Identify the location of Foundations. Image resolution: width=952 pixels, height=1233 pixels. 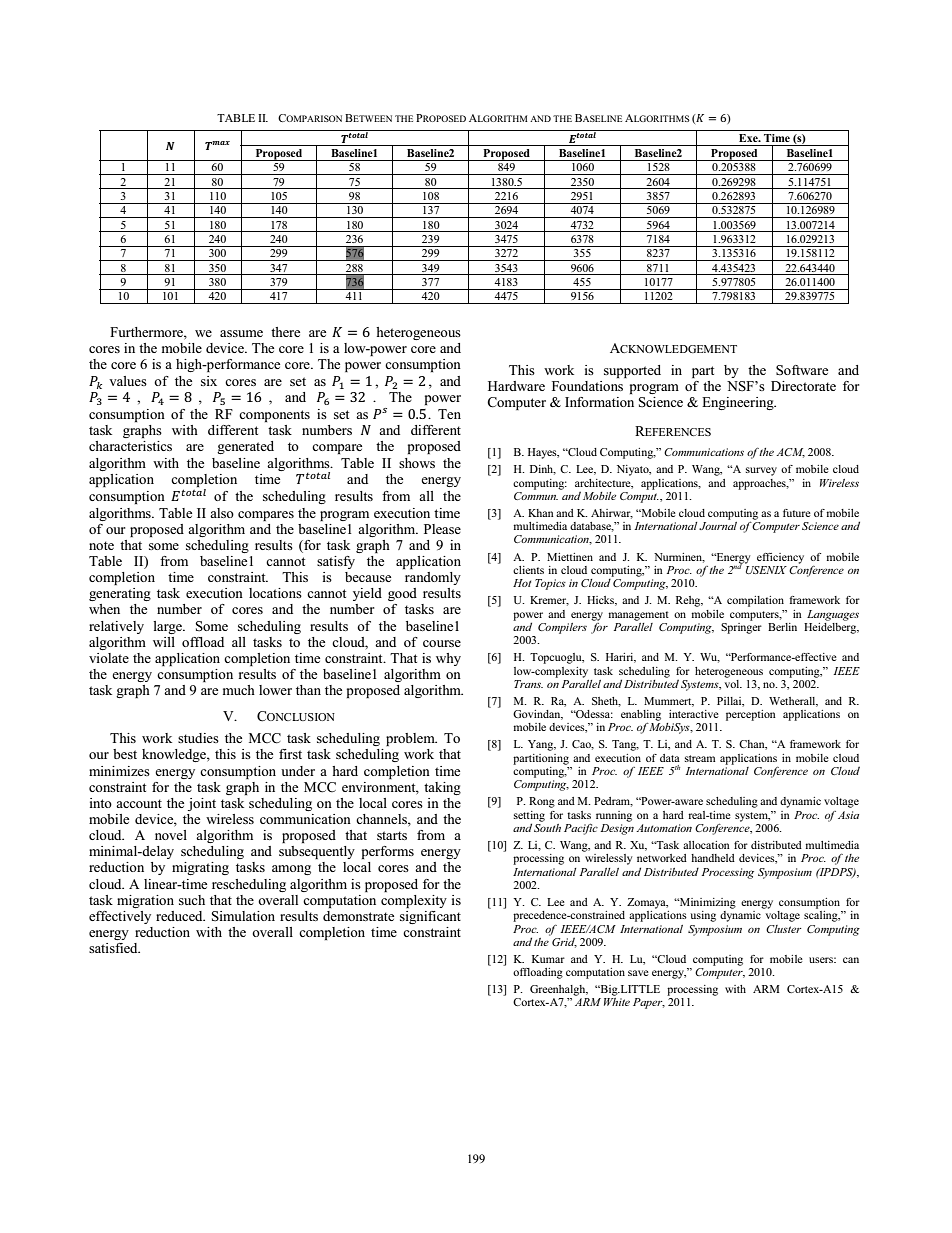
(587, 386).
